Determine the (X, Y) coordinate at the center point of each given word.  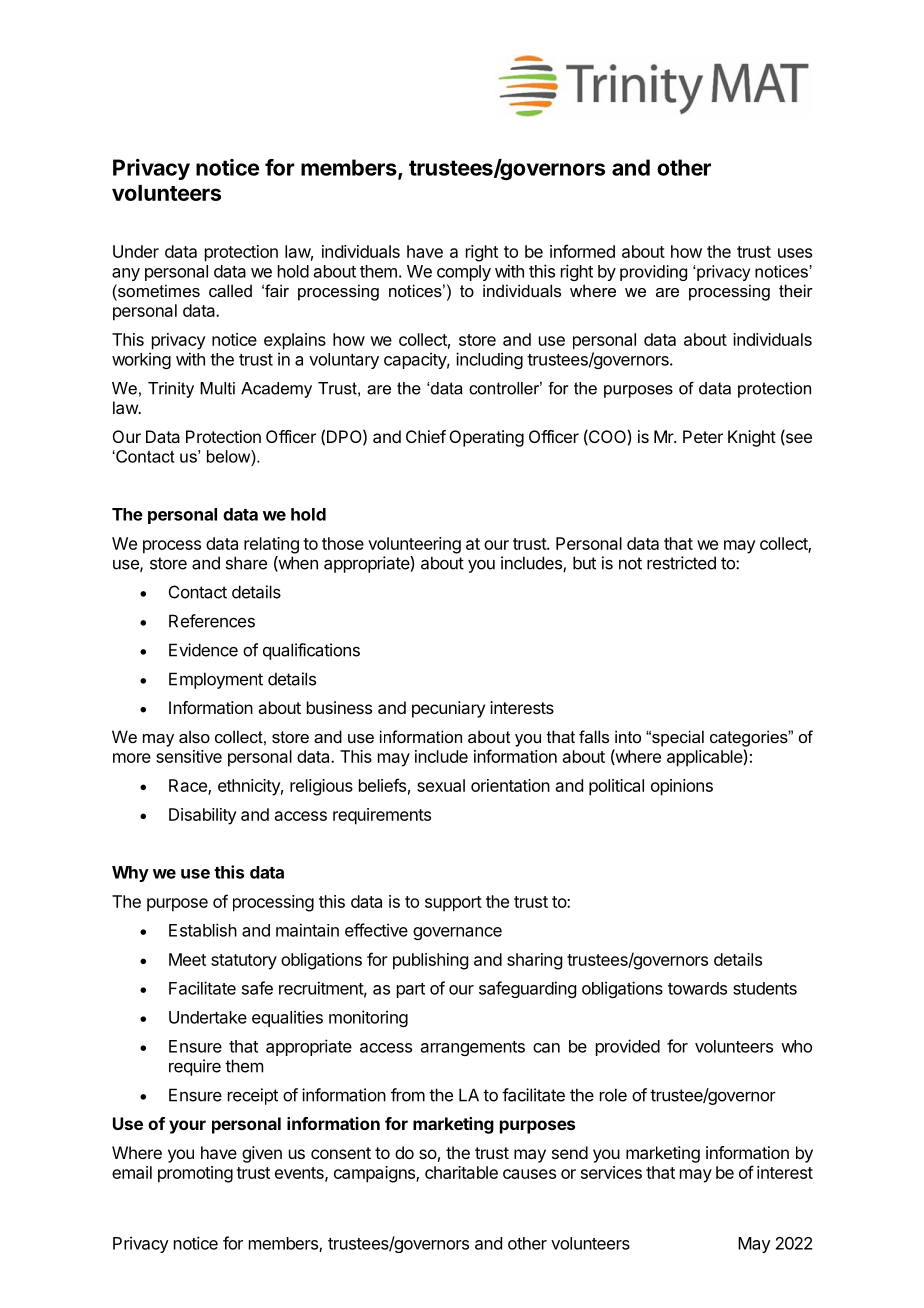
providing (653, 273)
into (628, 736)
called (230, 290)
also (194, 736)
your (187, 1127)
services (611, 1172)
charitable (461, 1172)
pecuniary (448, 709)
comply (464, 273)
